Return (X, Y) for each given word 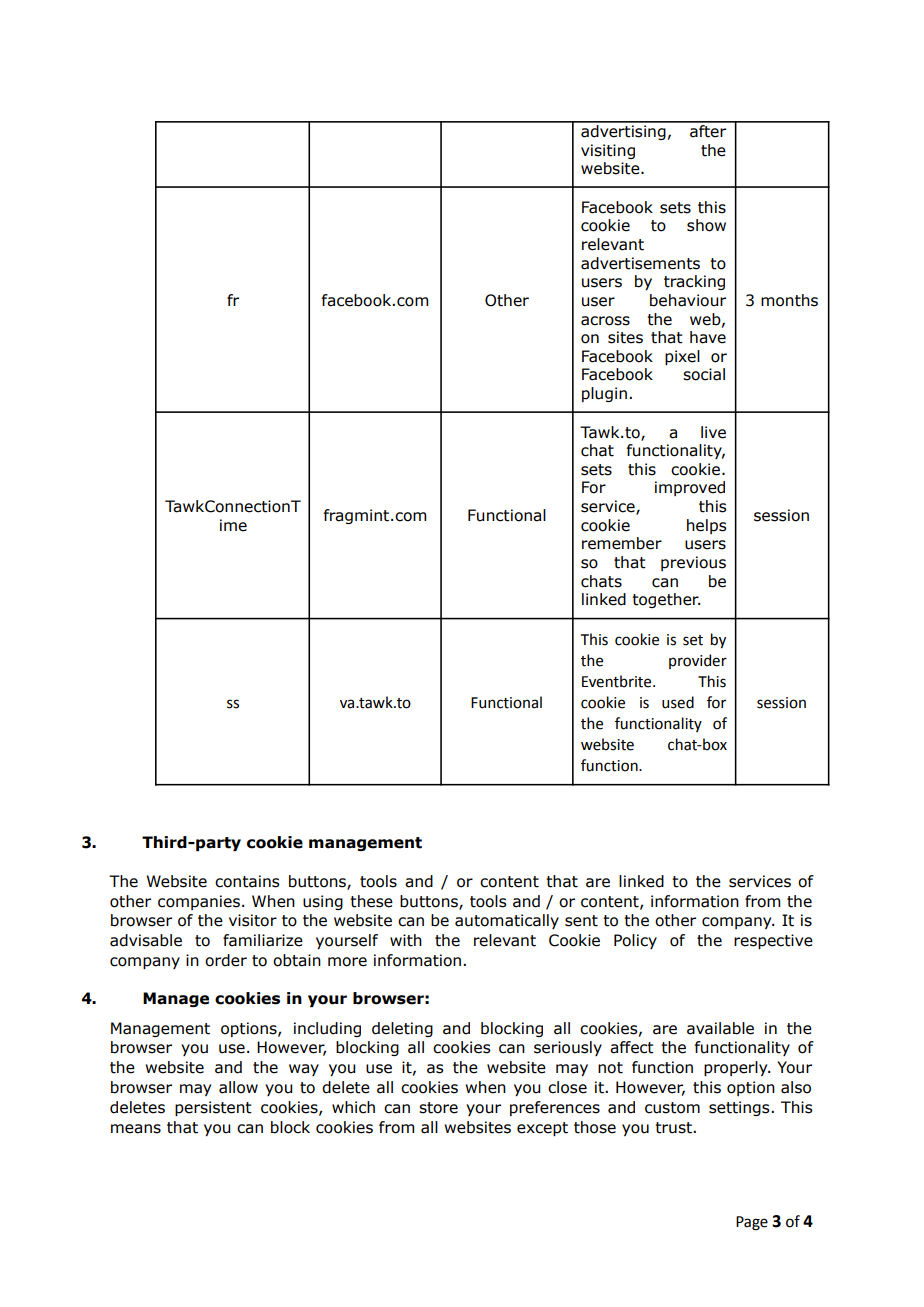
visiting (608, 151)
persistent (213, 1108)
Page (752, 1223)
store (438, 1108)
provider (698, 661)
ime (233, 525)
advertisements (640, 263)
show (706, 225)
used (678, 702)
